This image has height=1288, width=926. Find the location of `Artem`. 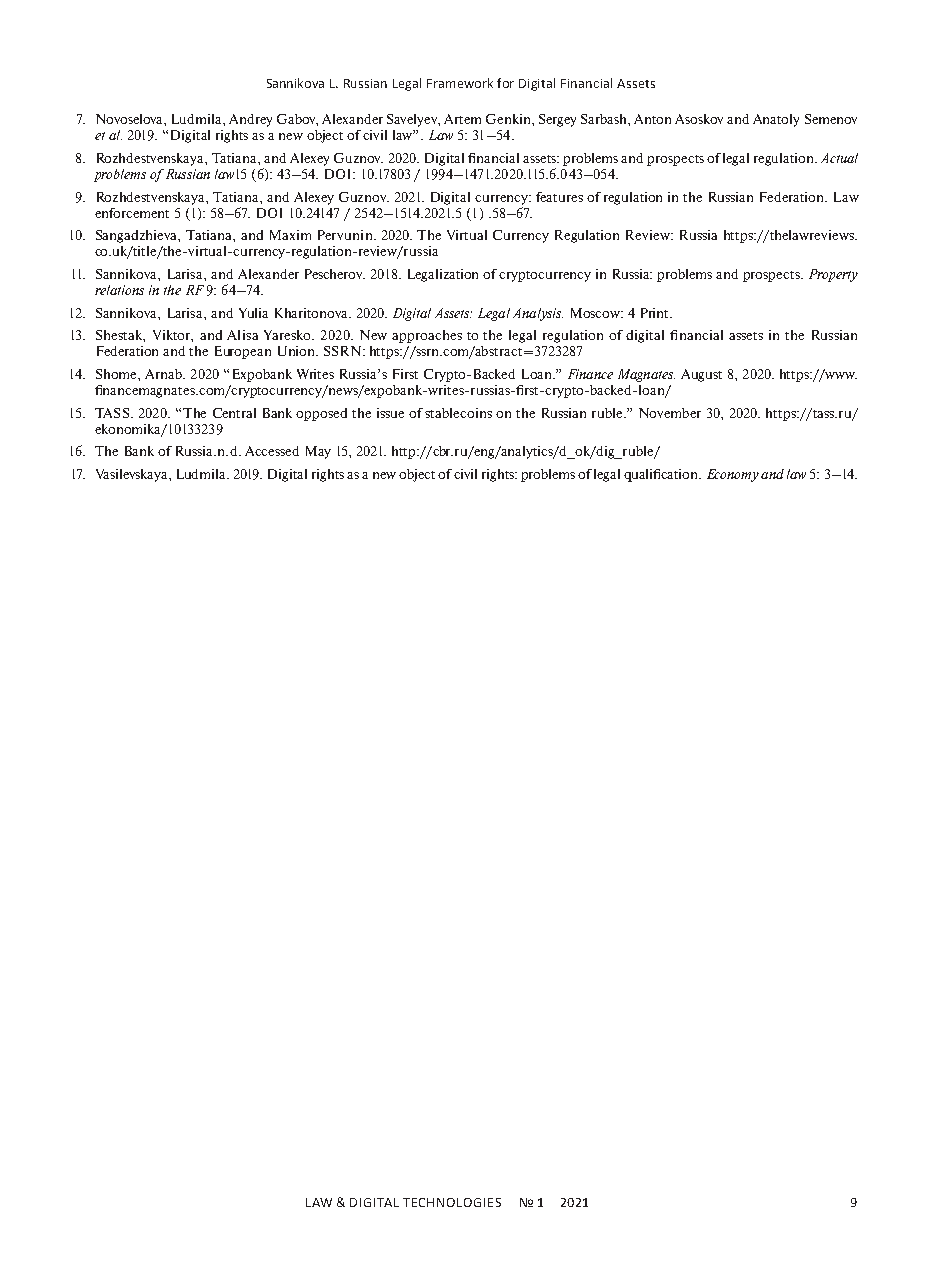

Artem is located at coordinates (462, 119).
